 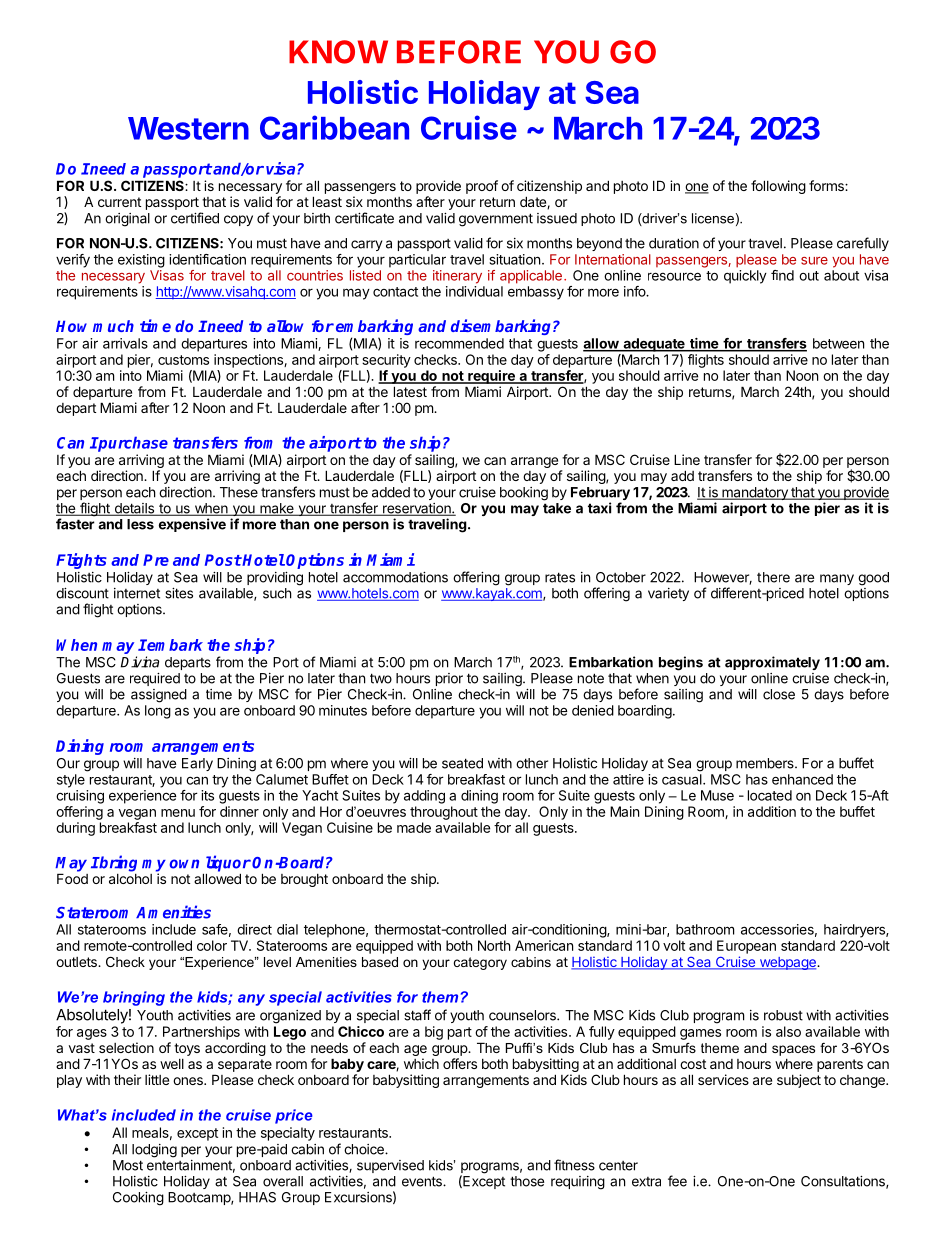 What do you see at coordinates (782, 275) in the image?
I see `find` at bounding box center [782, 275].
